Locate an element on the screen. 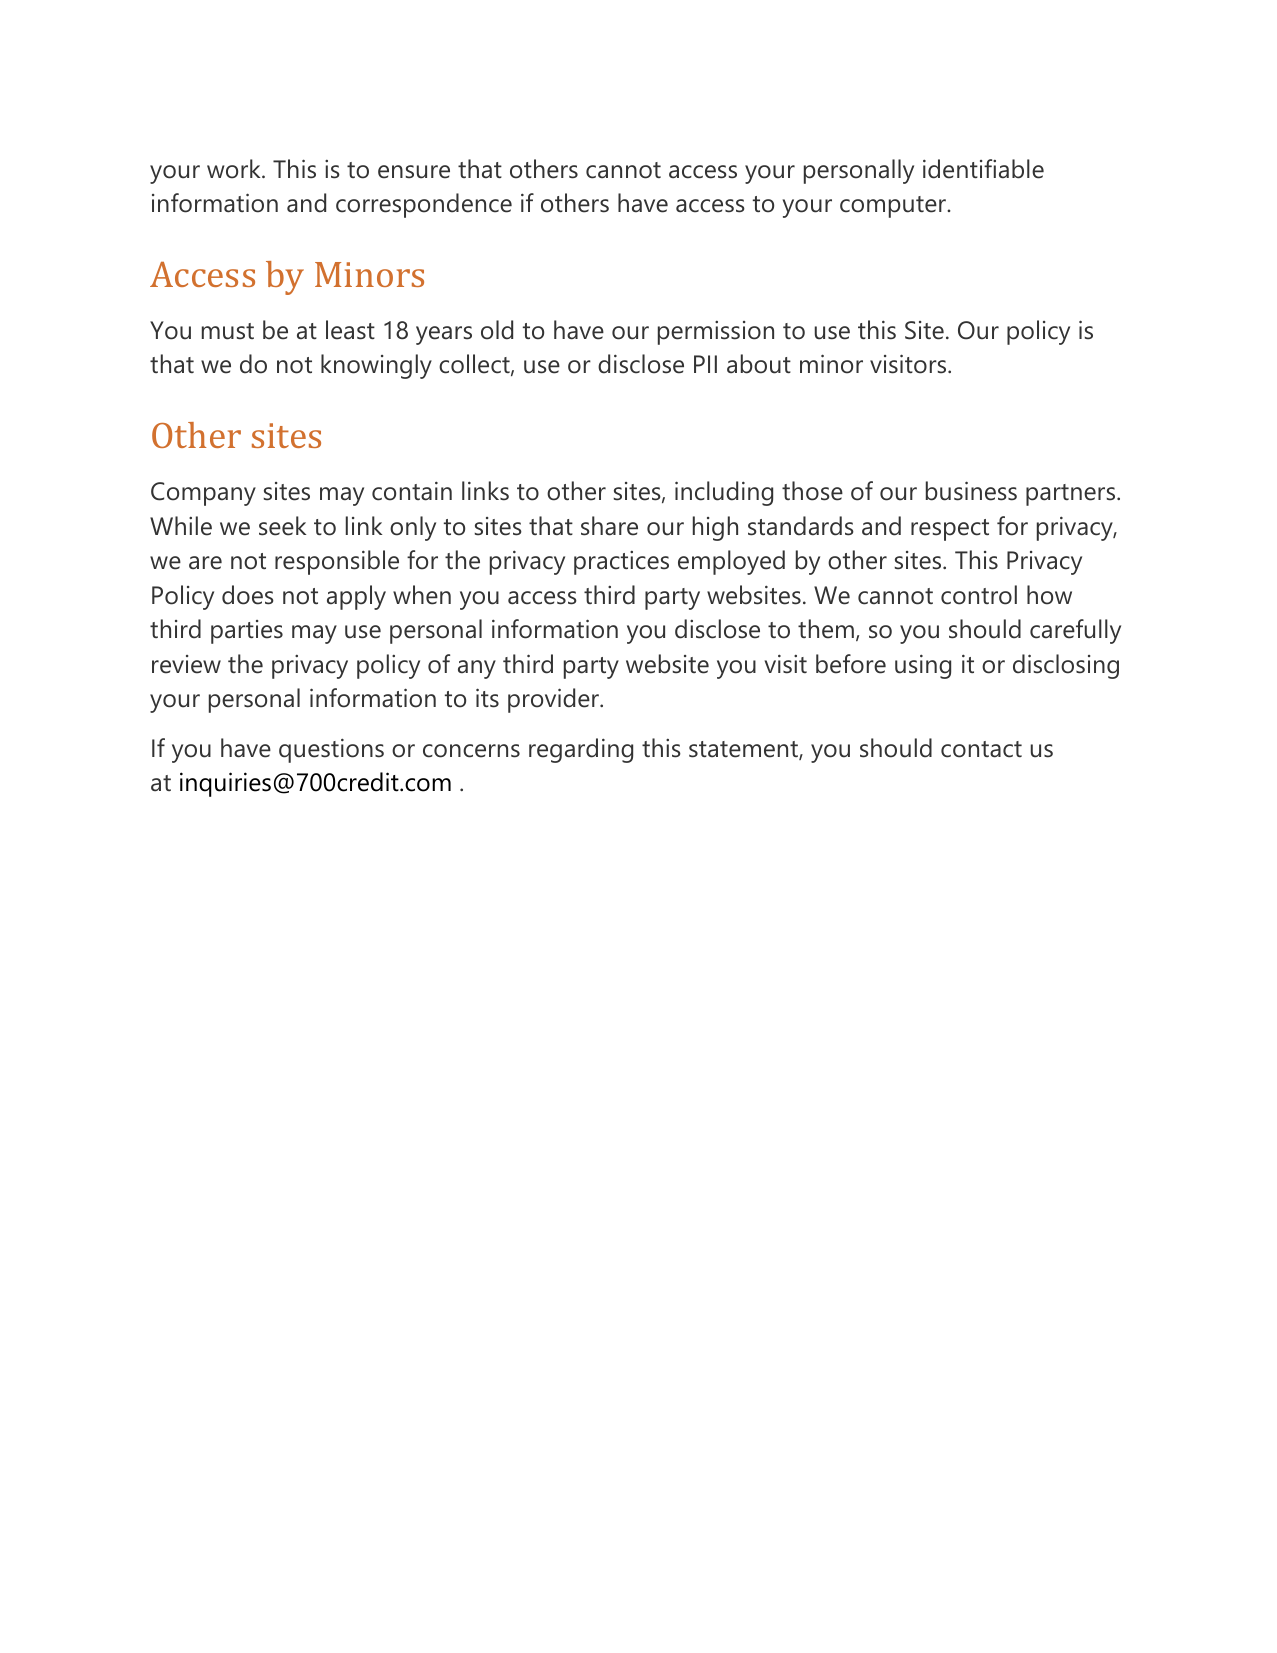  including is located at coordinates (724, 493).
